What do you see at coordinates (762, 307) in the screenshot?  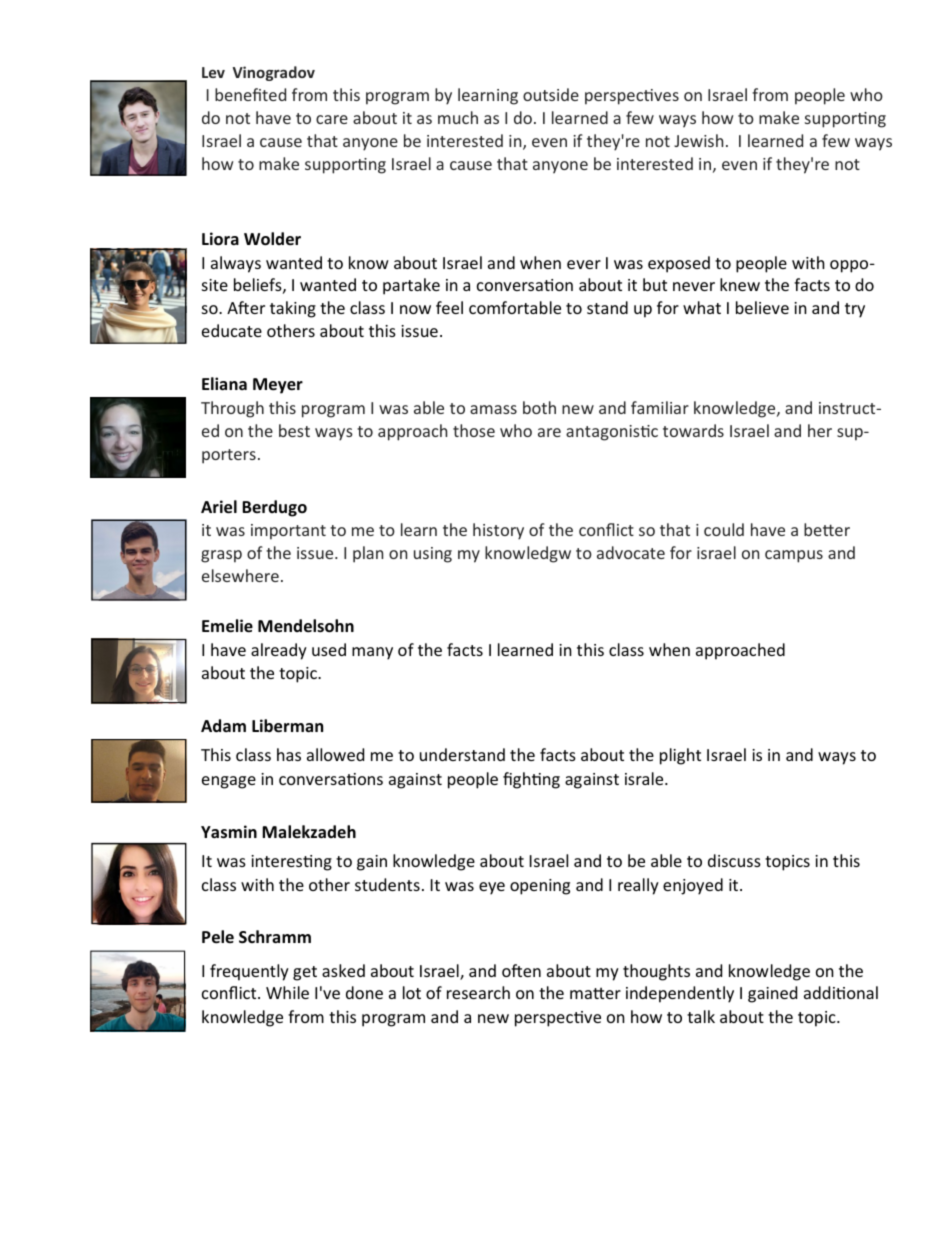 I see `believe` at bounding box center [762, 307].
